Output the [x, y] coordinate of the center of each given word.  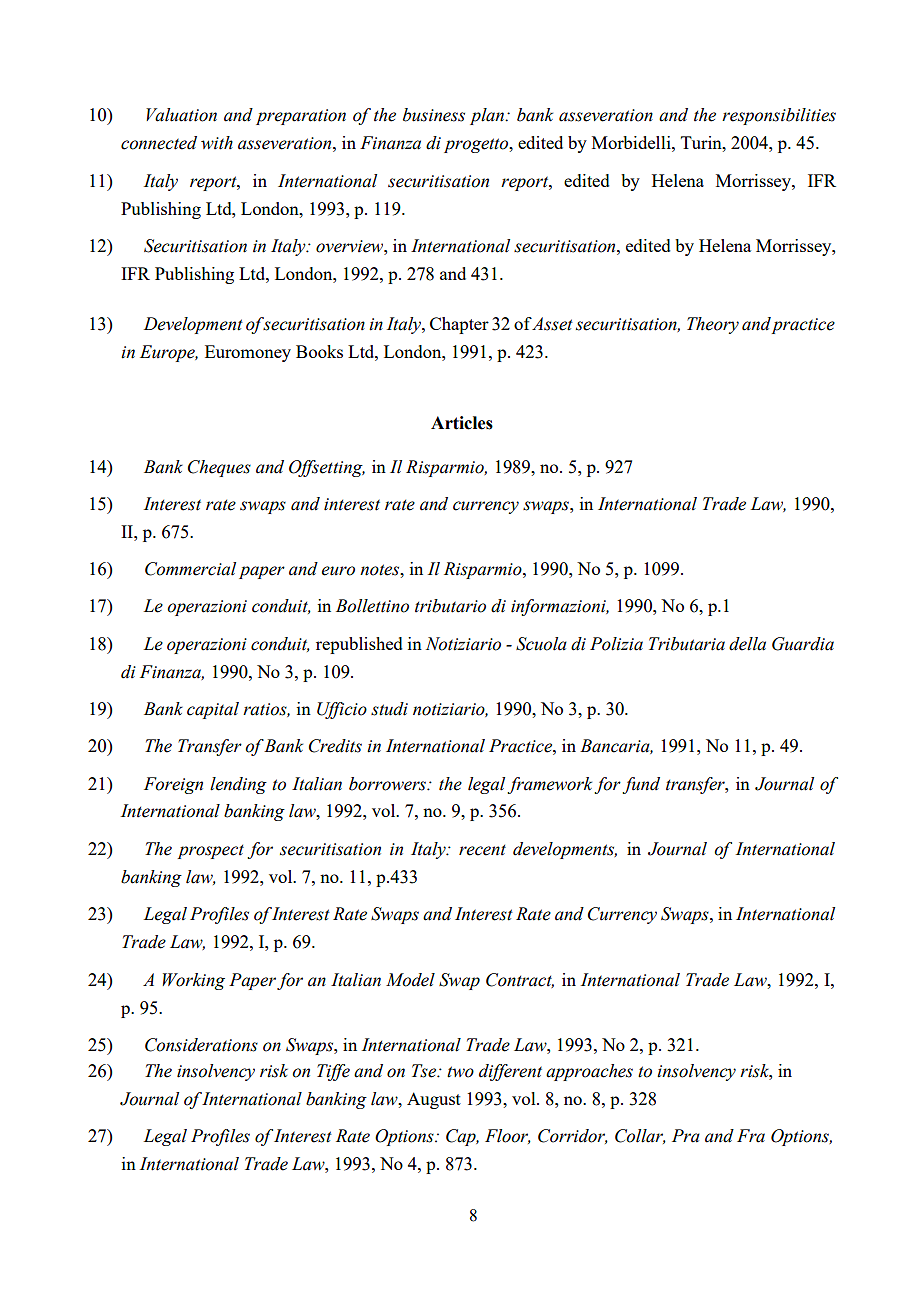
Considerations [201, 1045]
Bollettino [372, 606]
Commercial [190, 569]
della [747, 644]
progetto [477, 145]
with [217, 143]
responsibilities [779, 116]
